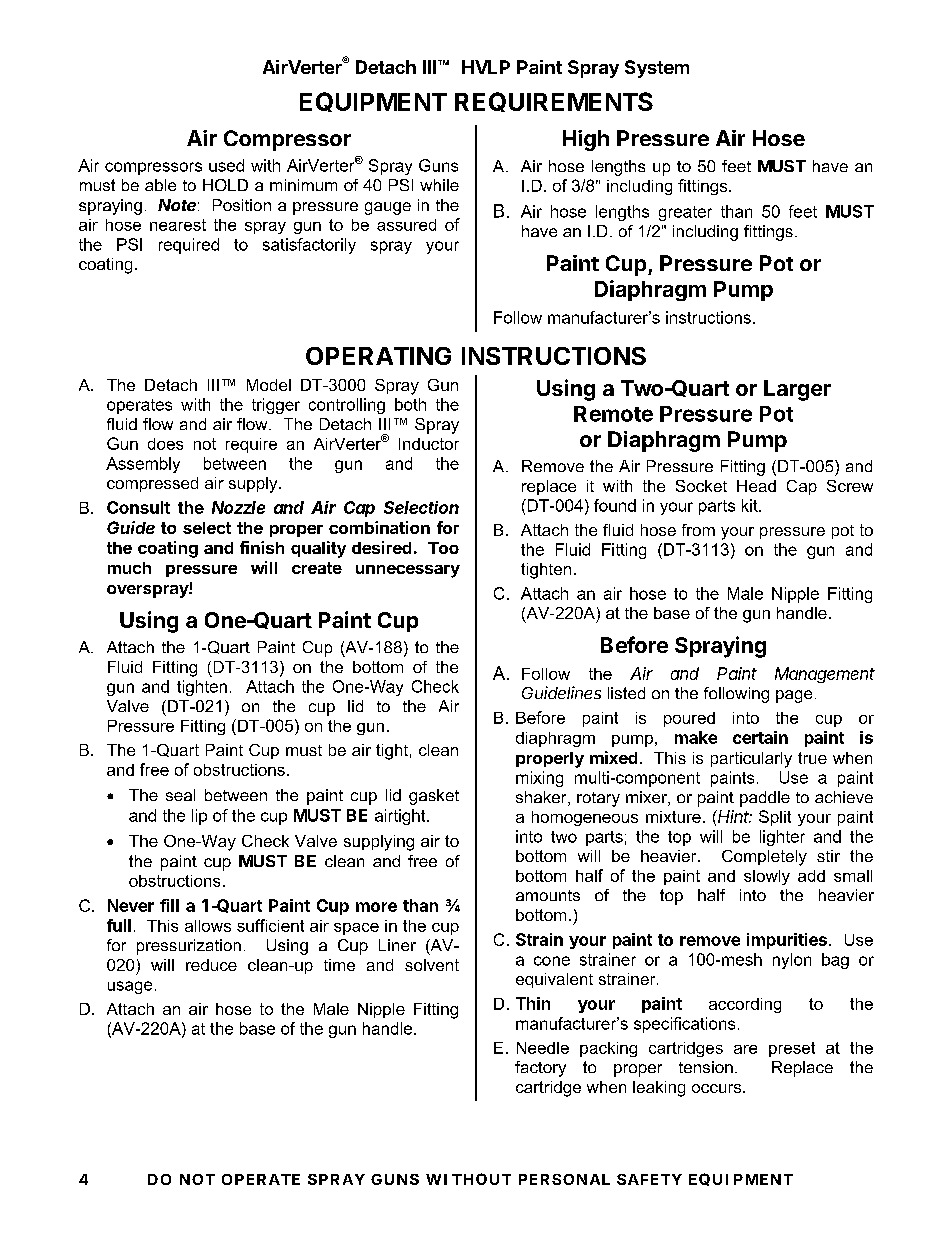 This screenshot has width=952, height=1233. Describe the element at coordinates (130, 987) in the screenshot. I see `usage` at that location.
